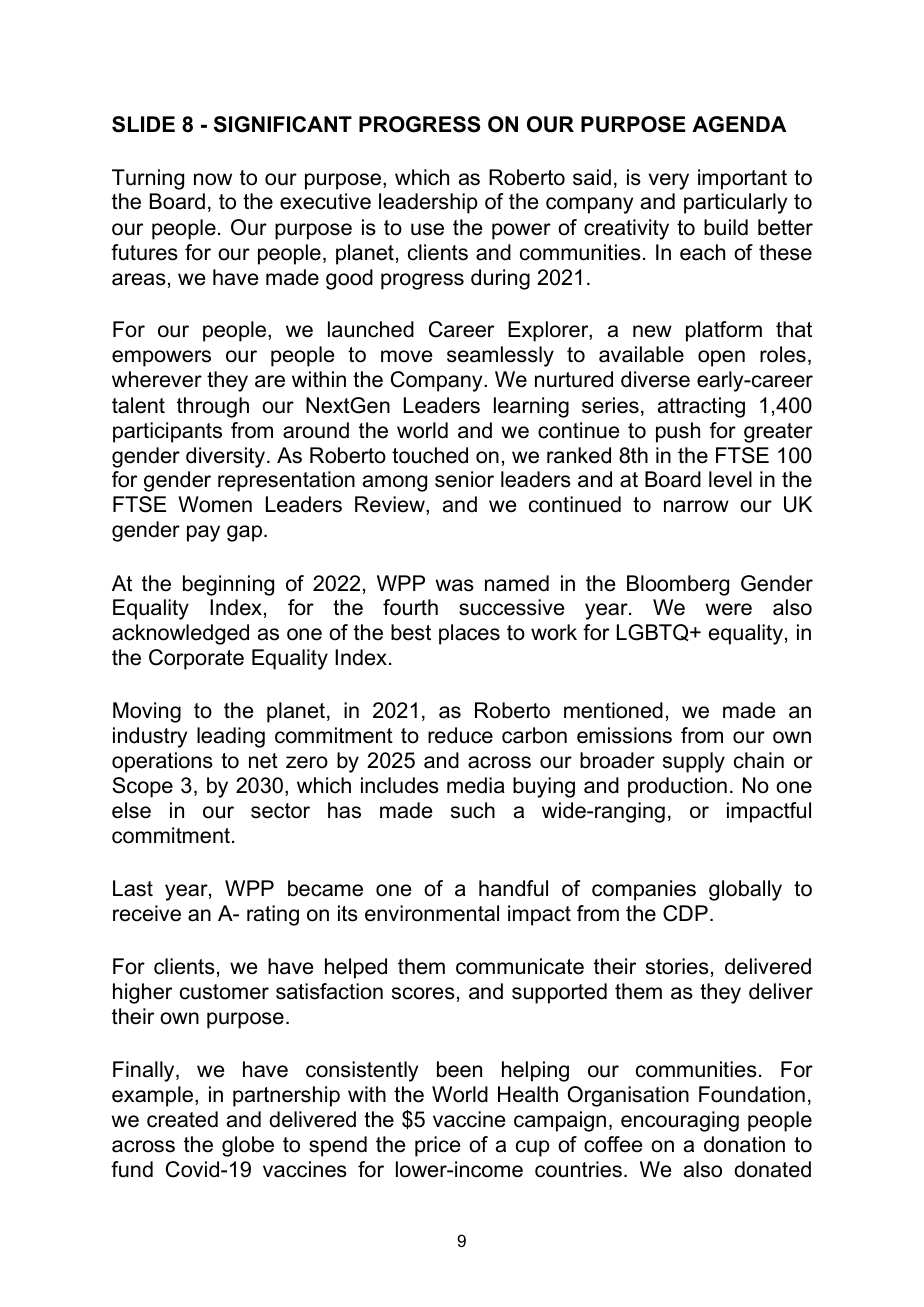 The height and width of the document is (1307, 924). Describe the element at coordinates (196, 659) in the document. I see `Corporate` at that location.
